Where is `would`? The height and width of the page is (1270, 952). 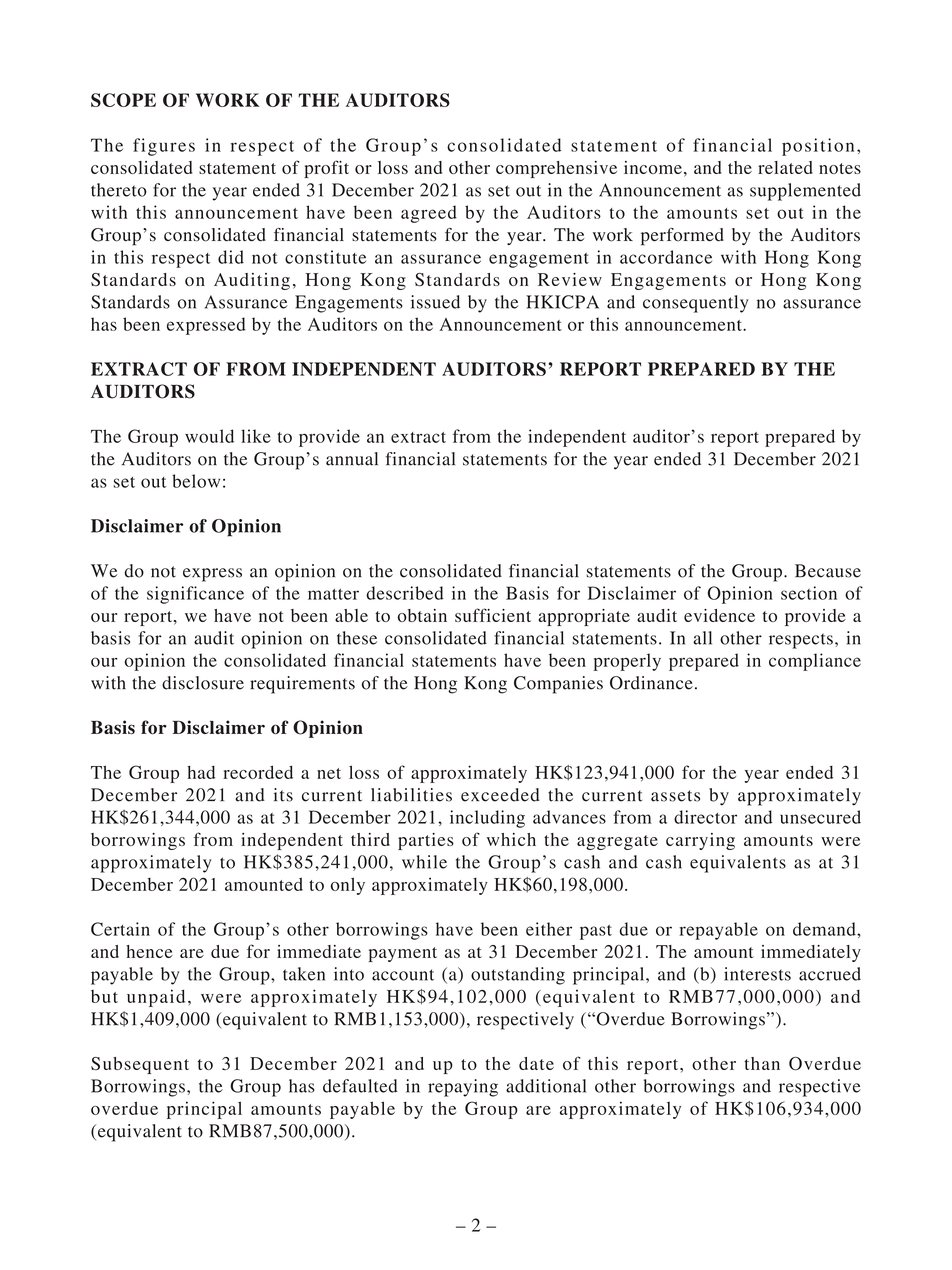
would is located at coordinates (209, 436).
